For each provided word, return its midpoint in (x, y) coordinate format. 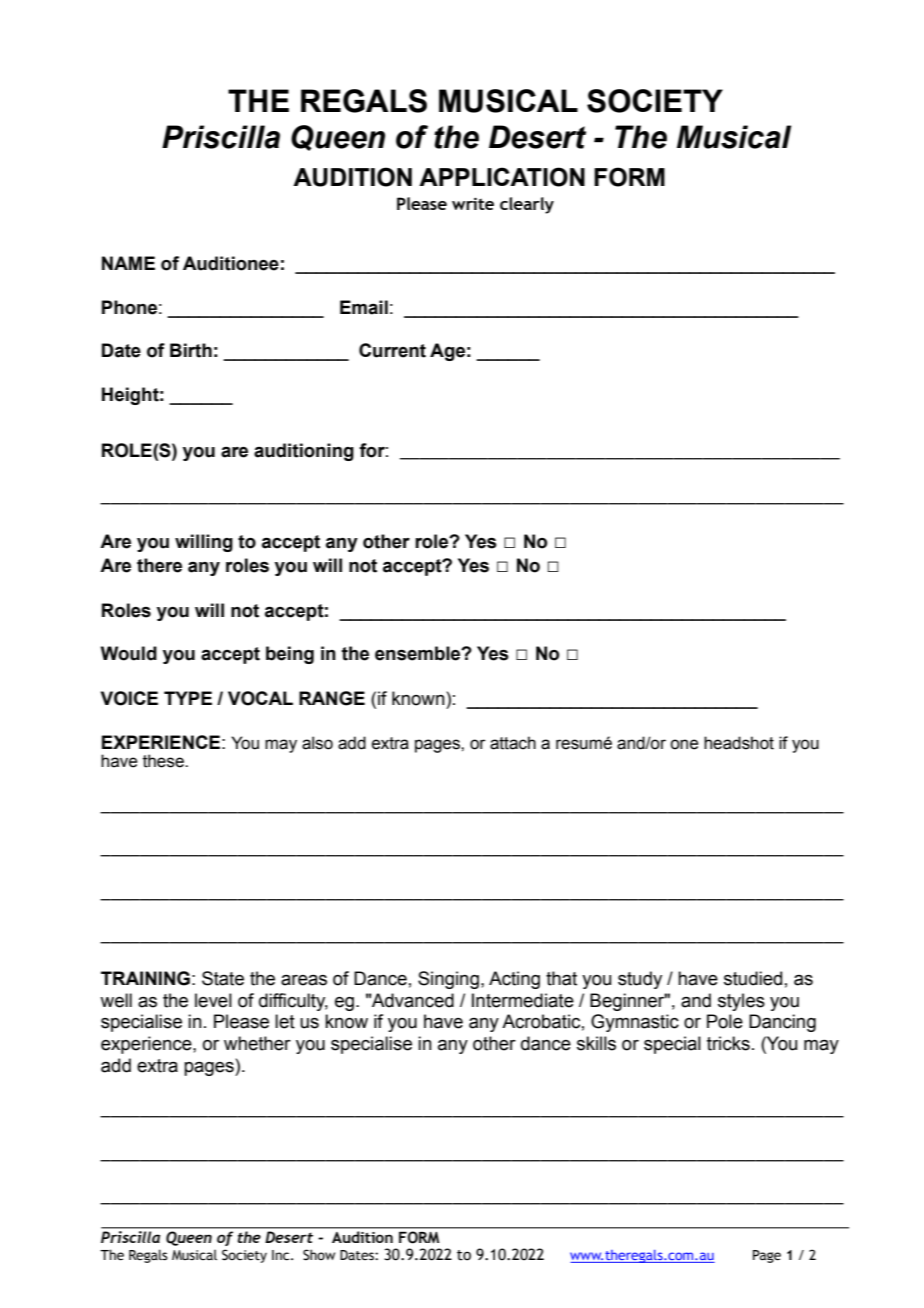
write (473, 203)
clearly (527, 205)
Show (319, 1255)
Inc (282, 1255)
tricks (728, 1043)
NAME (128, 263)
